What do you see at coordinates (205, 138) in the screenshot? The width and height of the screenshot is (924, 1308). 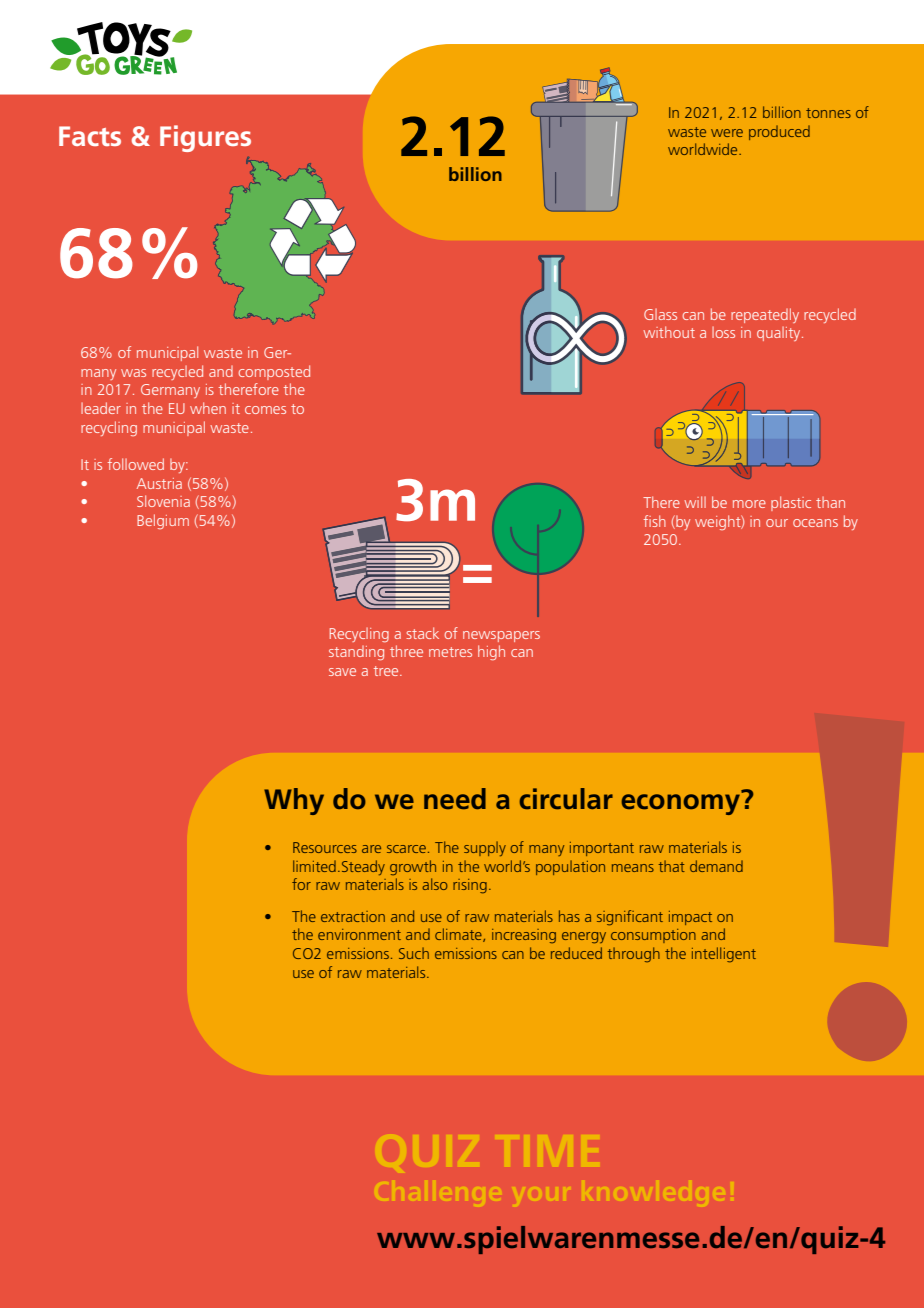 I see `Figures` at bounding box center [205, 138].
